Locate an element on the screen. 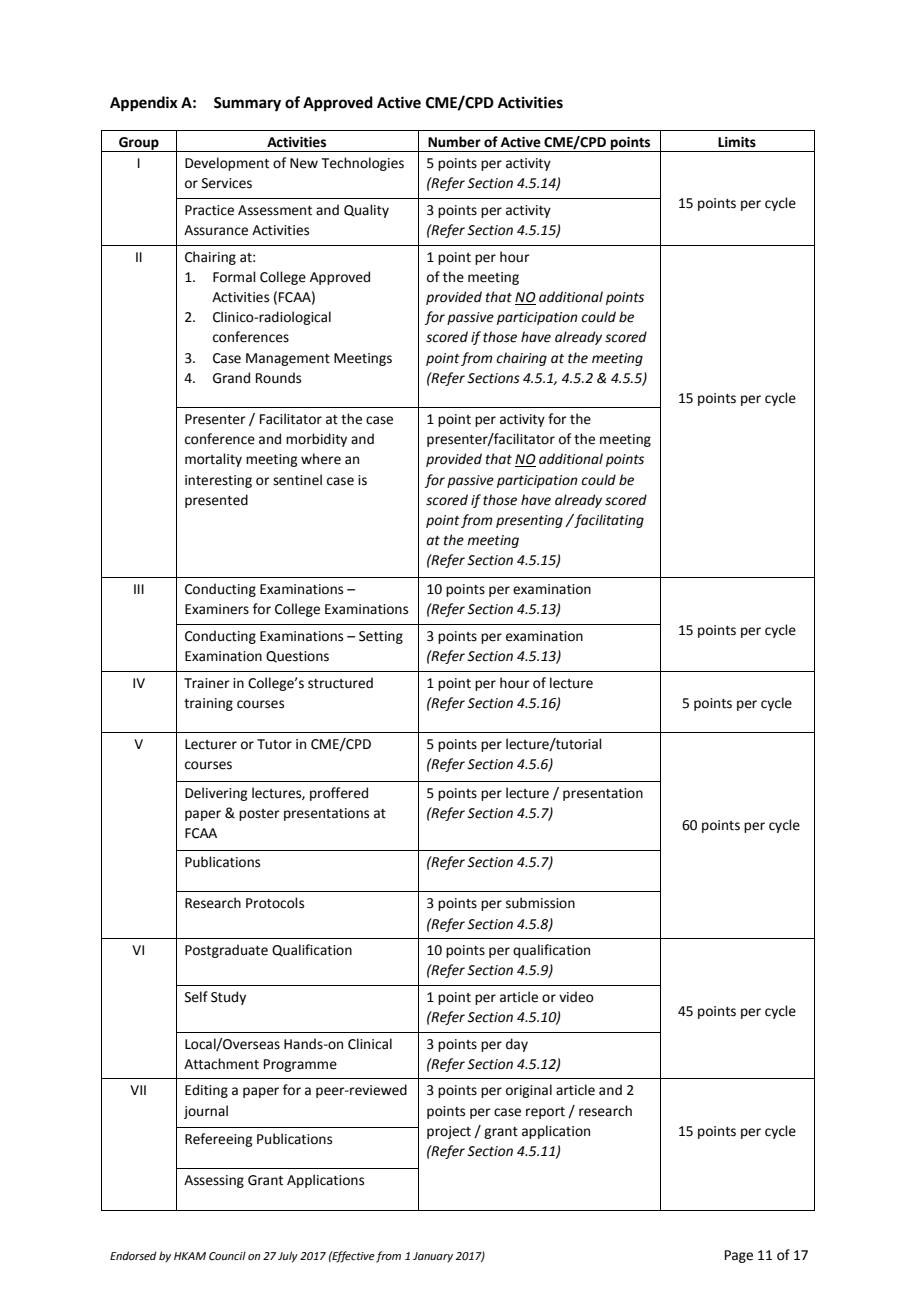 The width and height of the screenshot is (924, 1308). presented is located at coordinates (216, 501).
